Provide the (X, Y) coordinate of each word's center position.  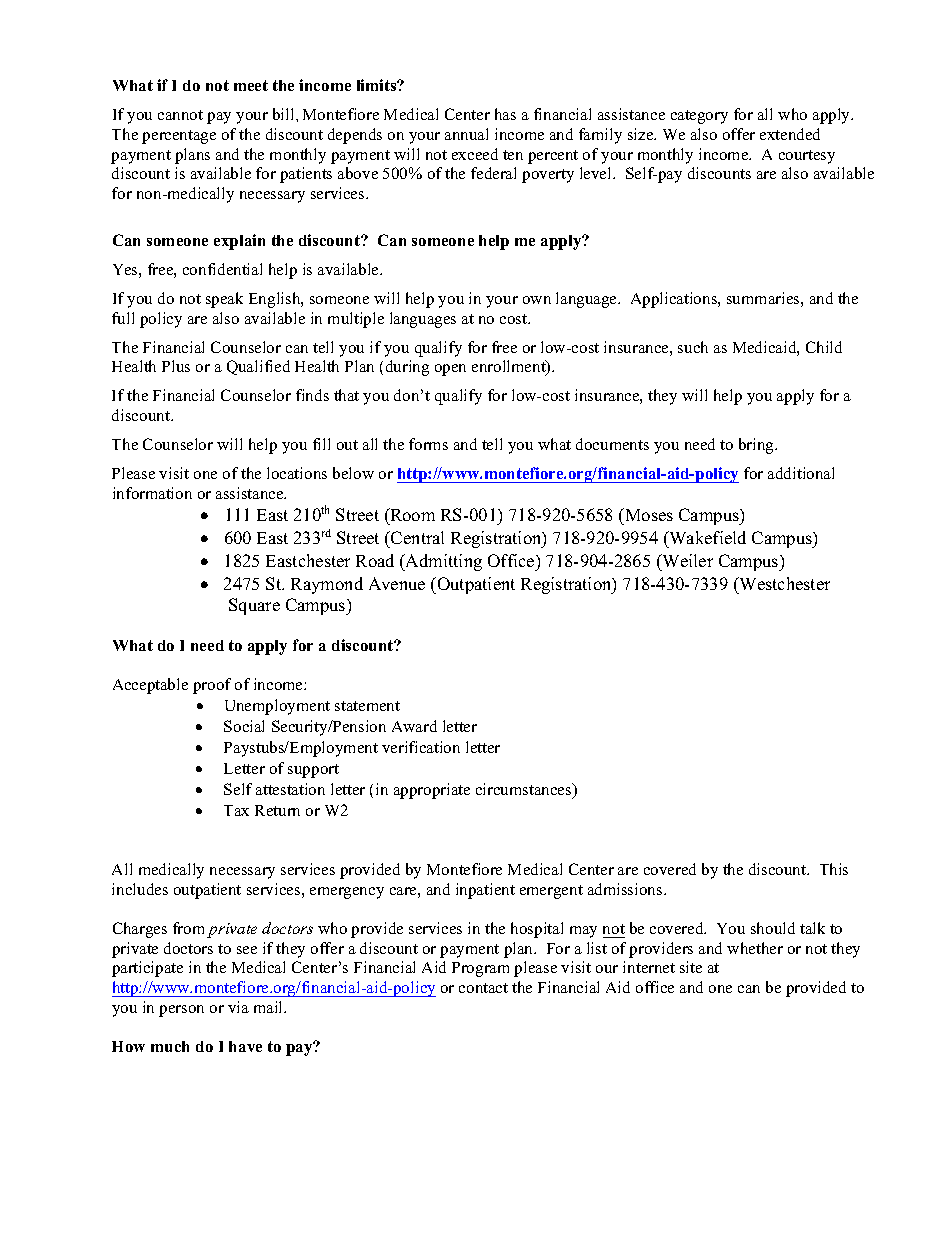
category (699, 117)
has (505, 114)
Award (414, 726)
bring (758, 446)
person (181, 1011)
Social (244, 726)
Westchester (783, 583)
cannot (180, 115)
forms (428, 444)
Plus (176, 366)
